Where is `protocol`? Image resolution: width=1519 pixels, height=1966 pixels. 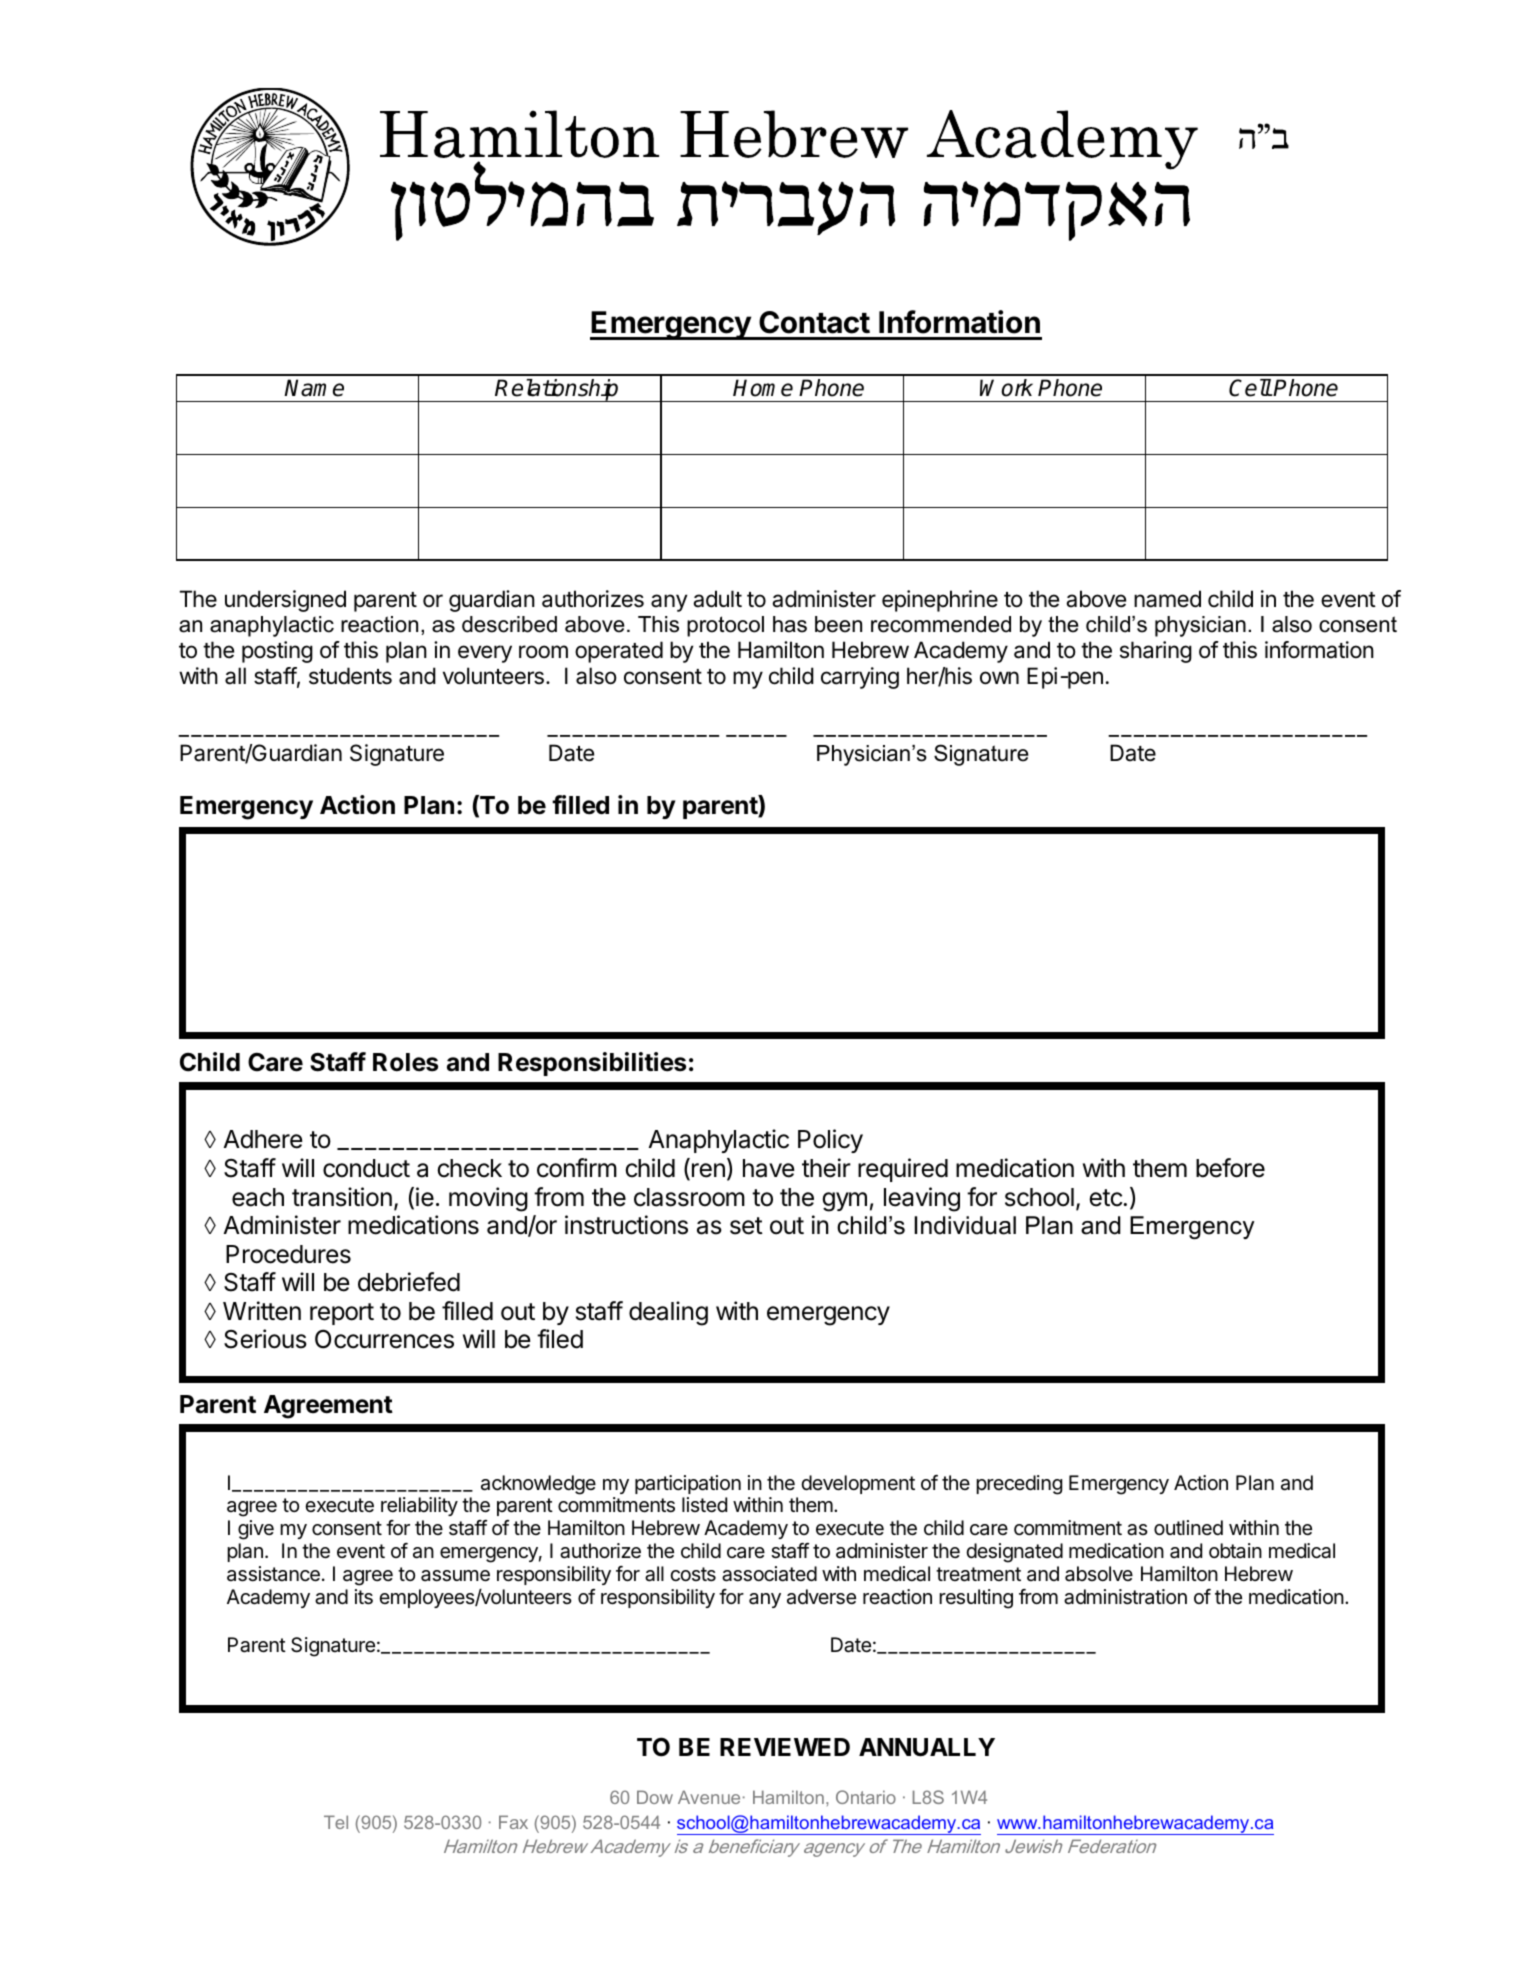 protocol is located at coordinates (725, 626).
